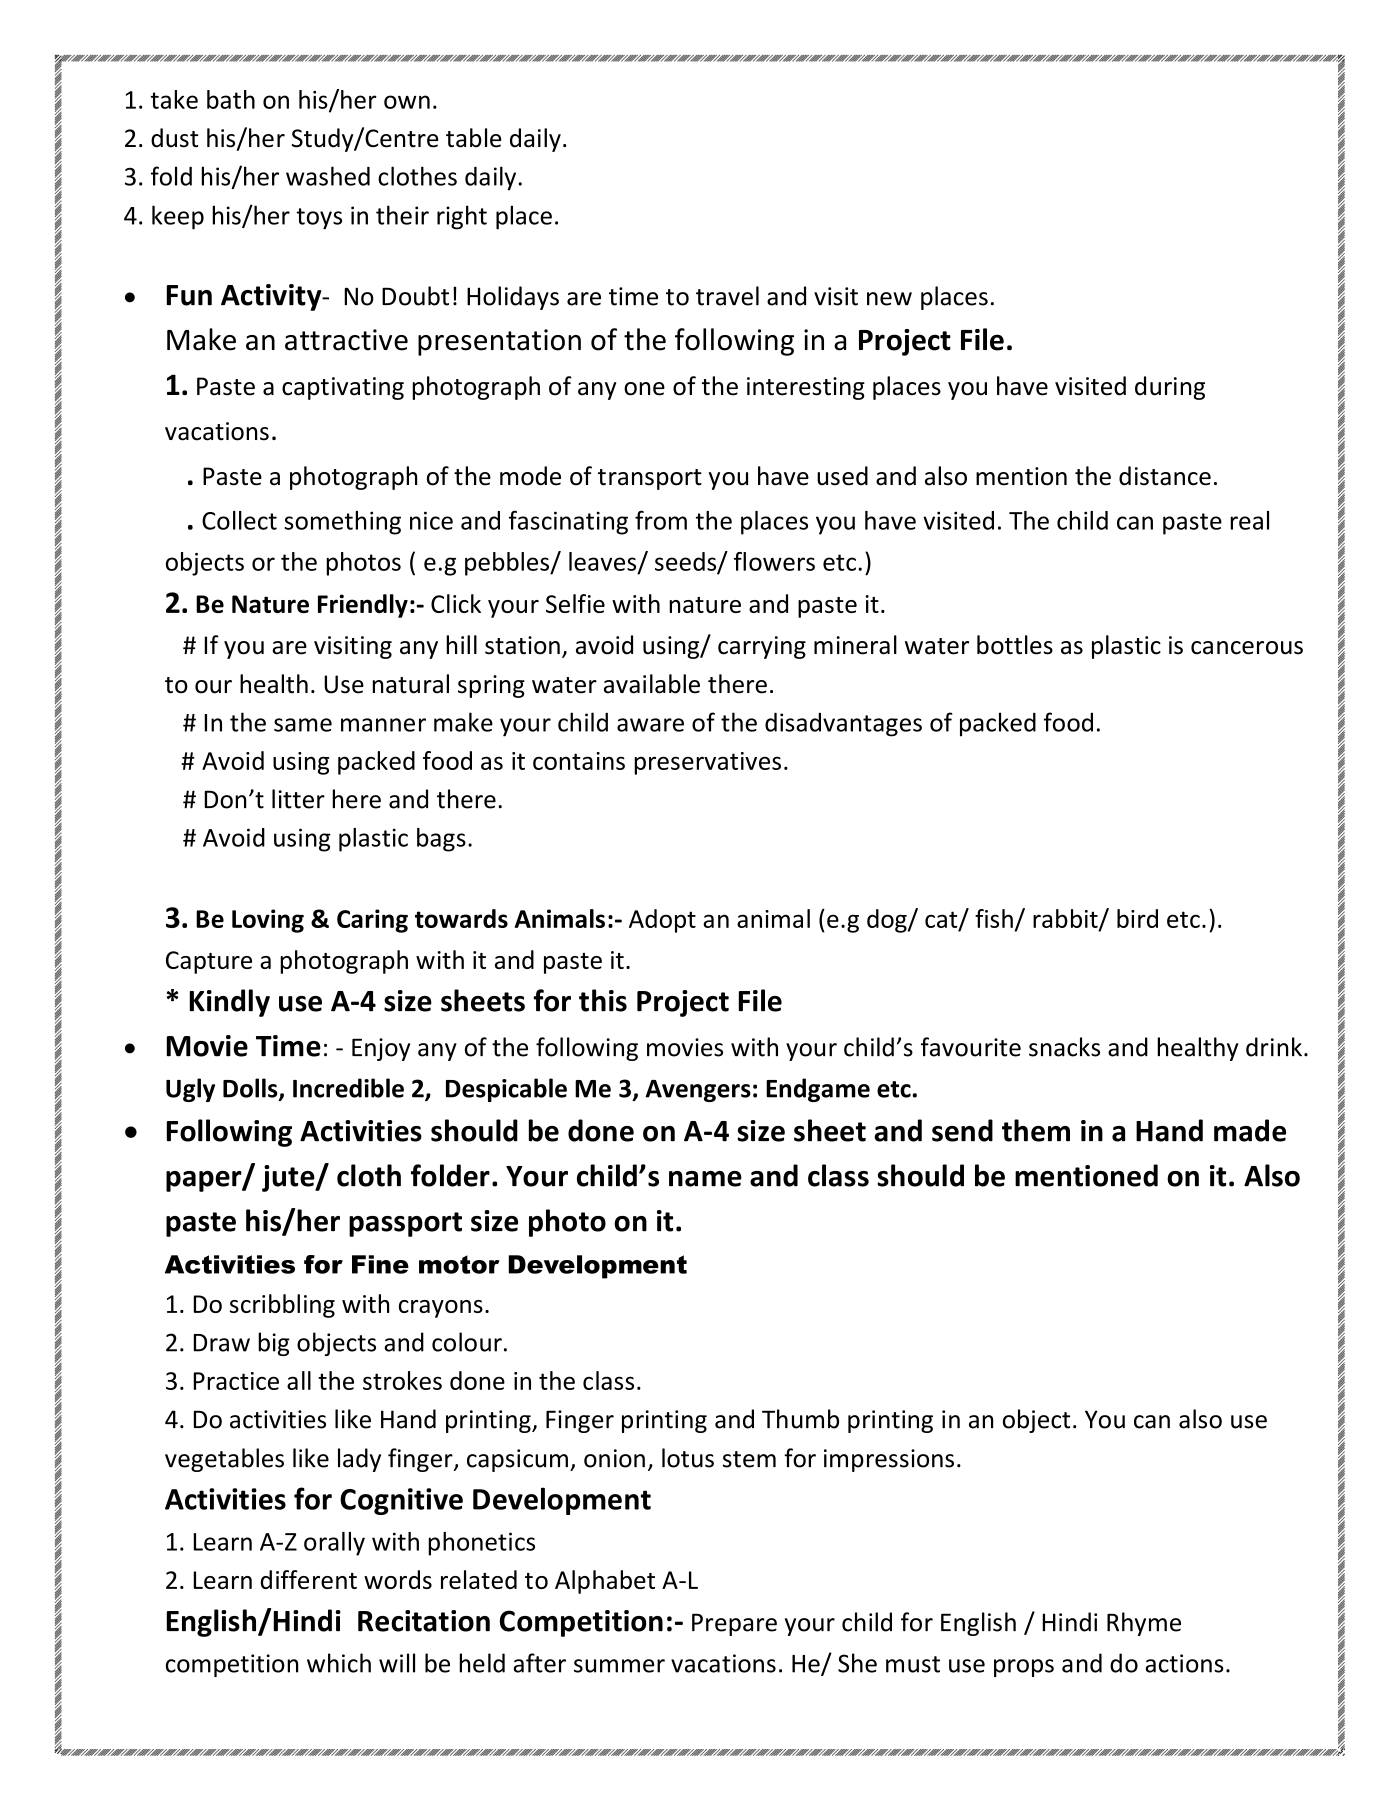 This image has height=1810, width=1399. Describe the element at coordinates (1165, 476) in the image. I see `distance` at that location.
